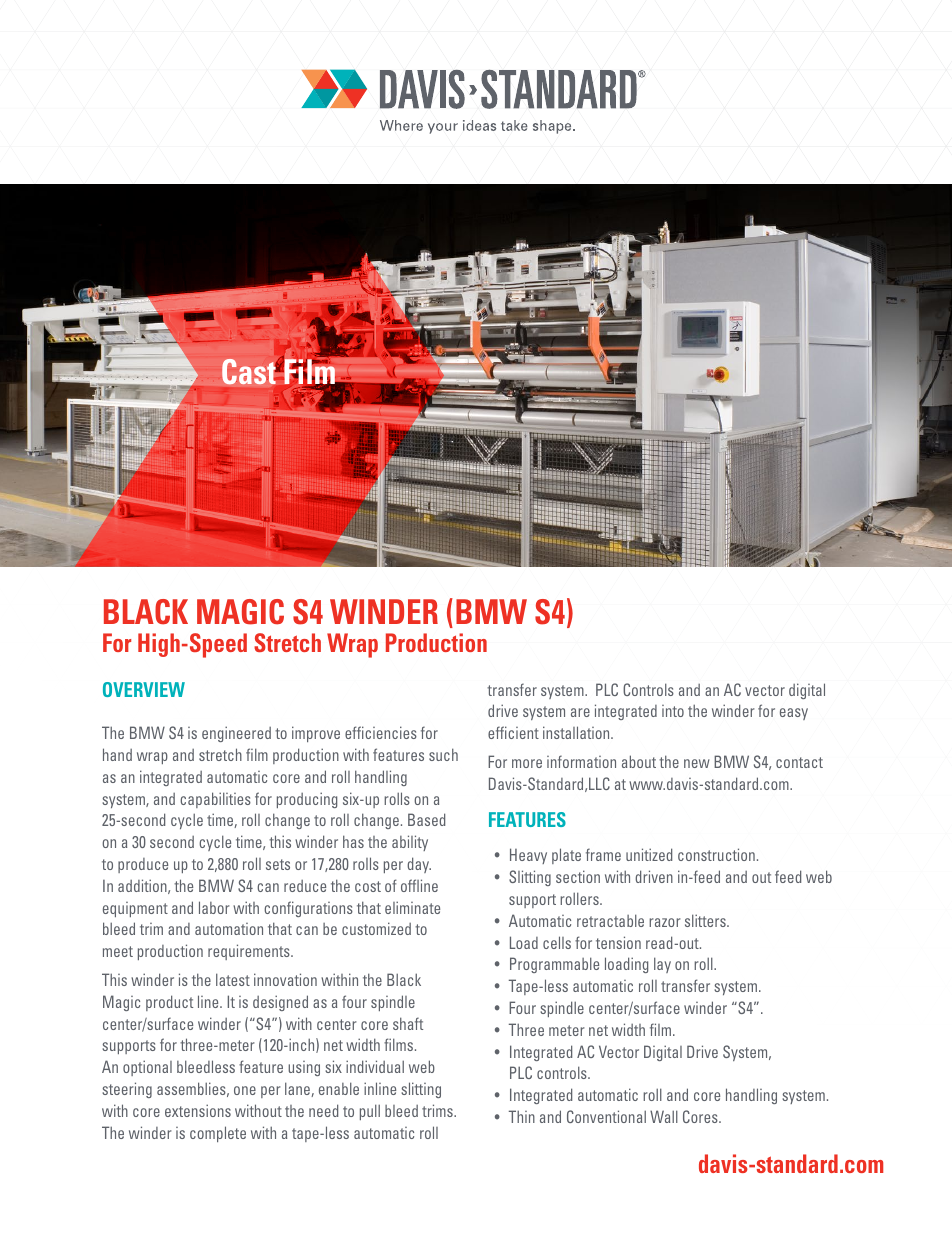 Image resolution: width=952 pixels, height=1233 pixels. What do you see at coordinates (218, 1134) in the screenshot?
I see `complete` at bounding box center [218, 1134].
